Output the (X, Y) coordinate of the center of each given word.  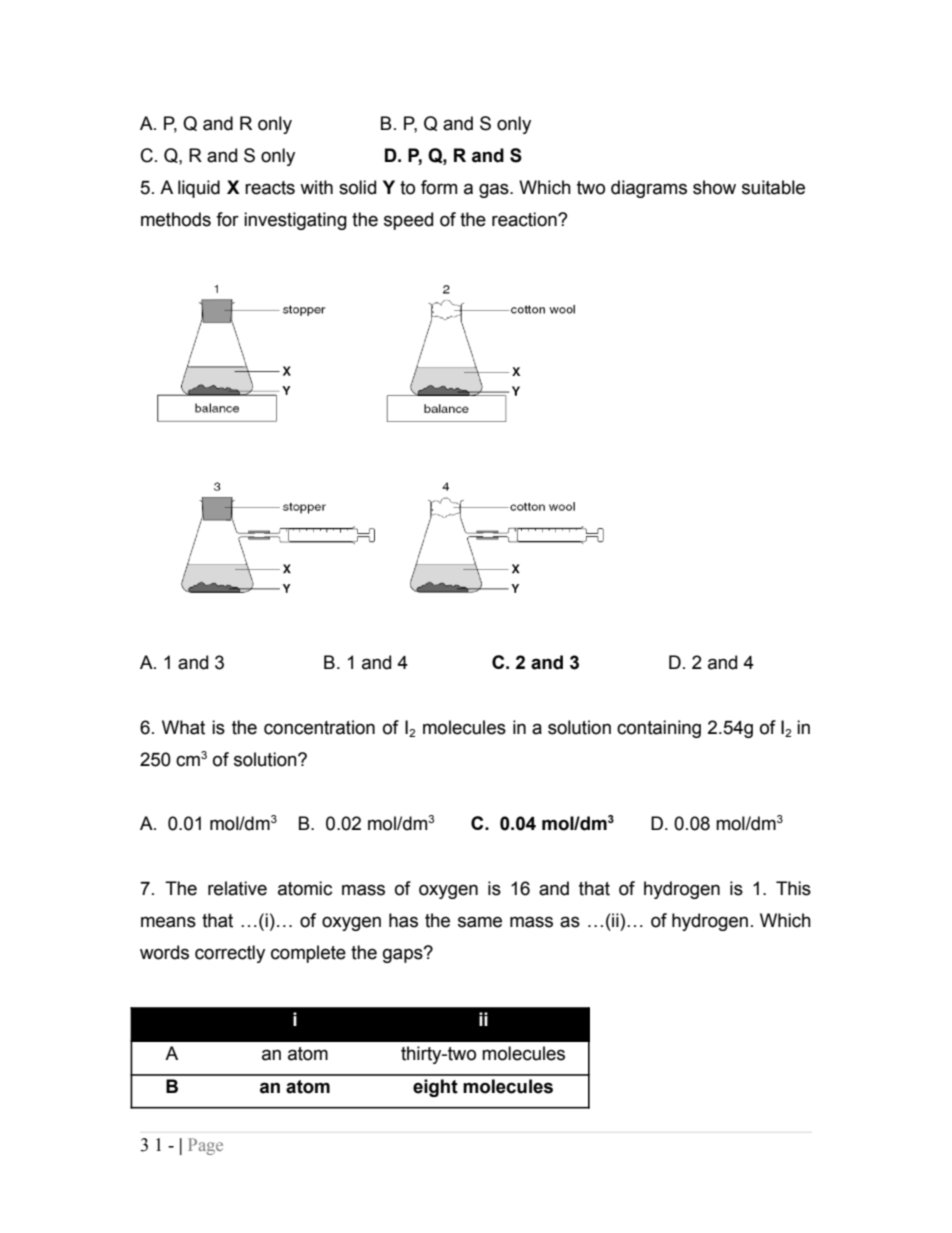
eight (435, 1088)
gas (495, 190)
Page (205, 1146)
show (714, 187)
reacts (270, 188)
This (793, 888)
